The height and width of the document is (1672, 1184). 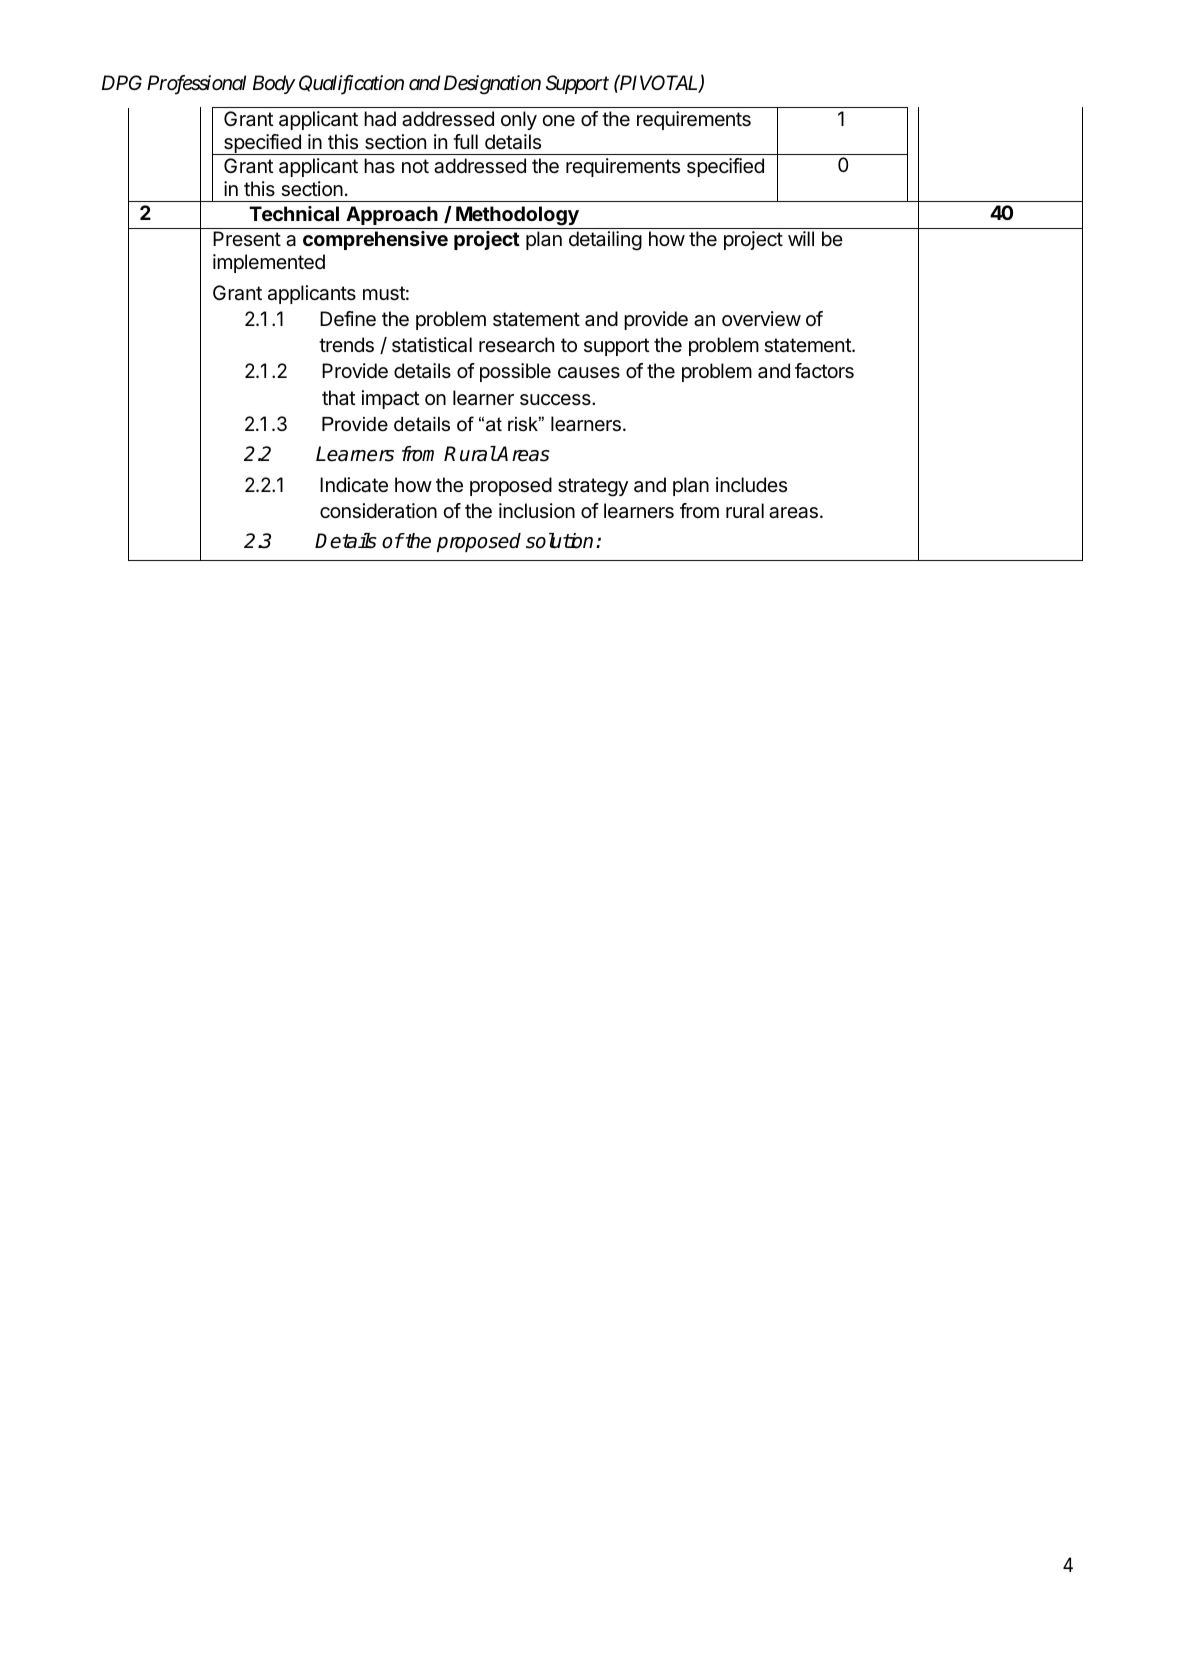 I want to click on will, so click(x=801, y=238).
